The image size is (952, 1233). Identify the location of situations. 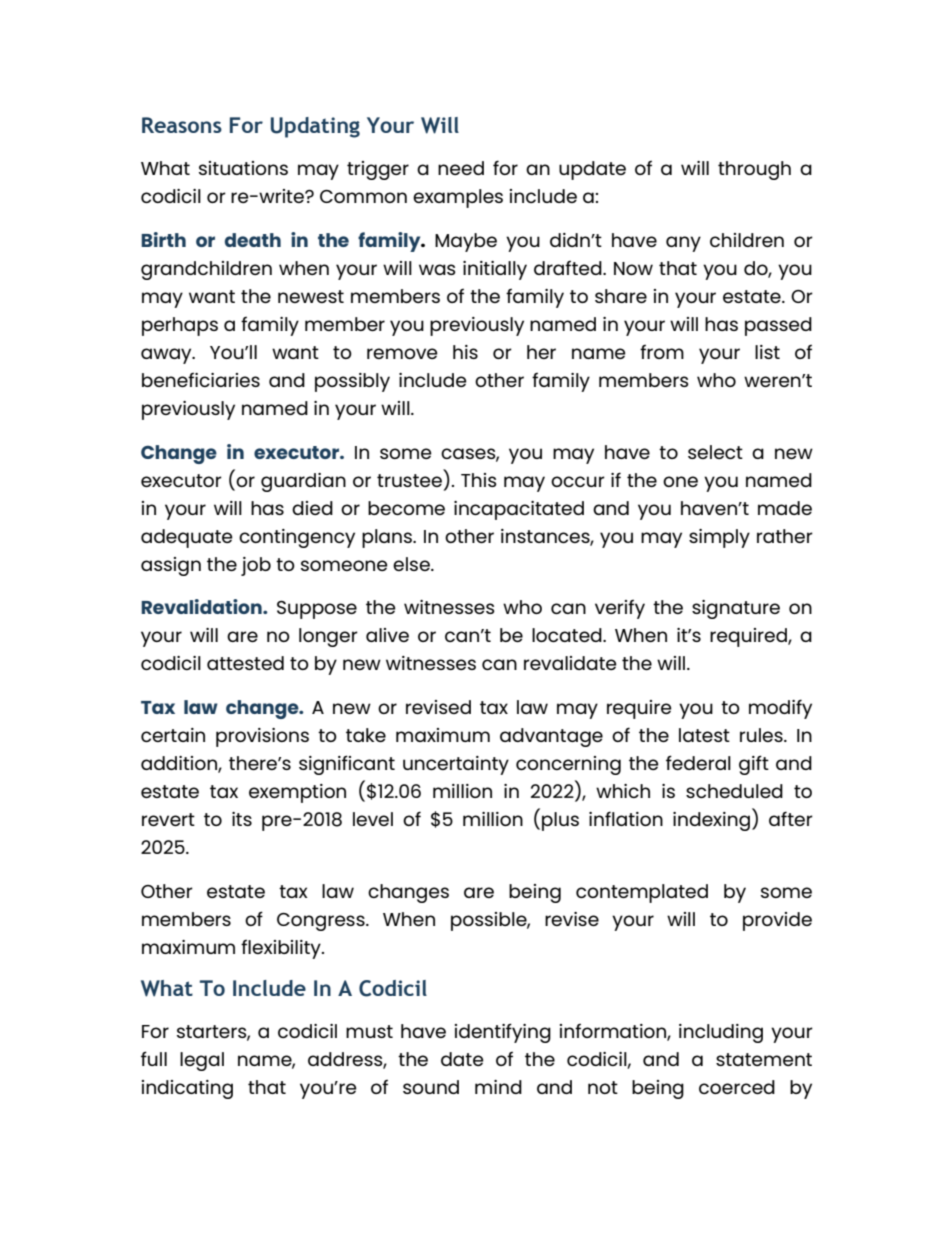
(243, 168).
